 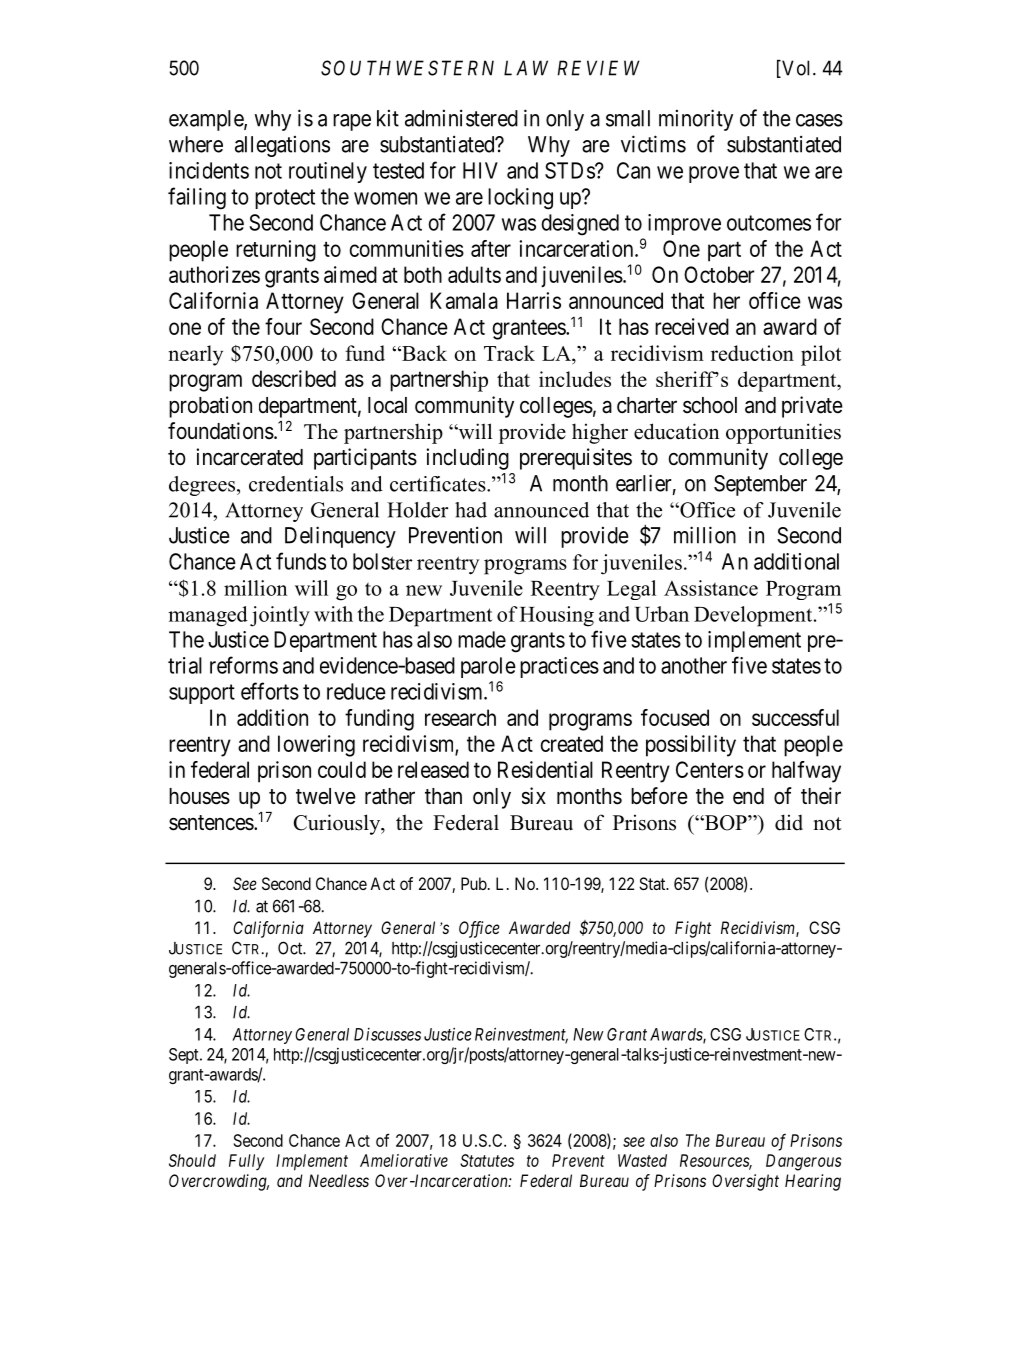 I want to click on another, so click(x=694, y=665).
